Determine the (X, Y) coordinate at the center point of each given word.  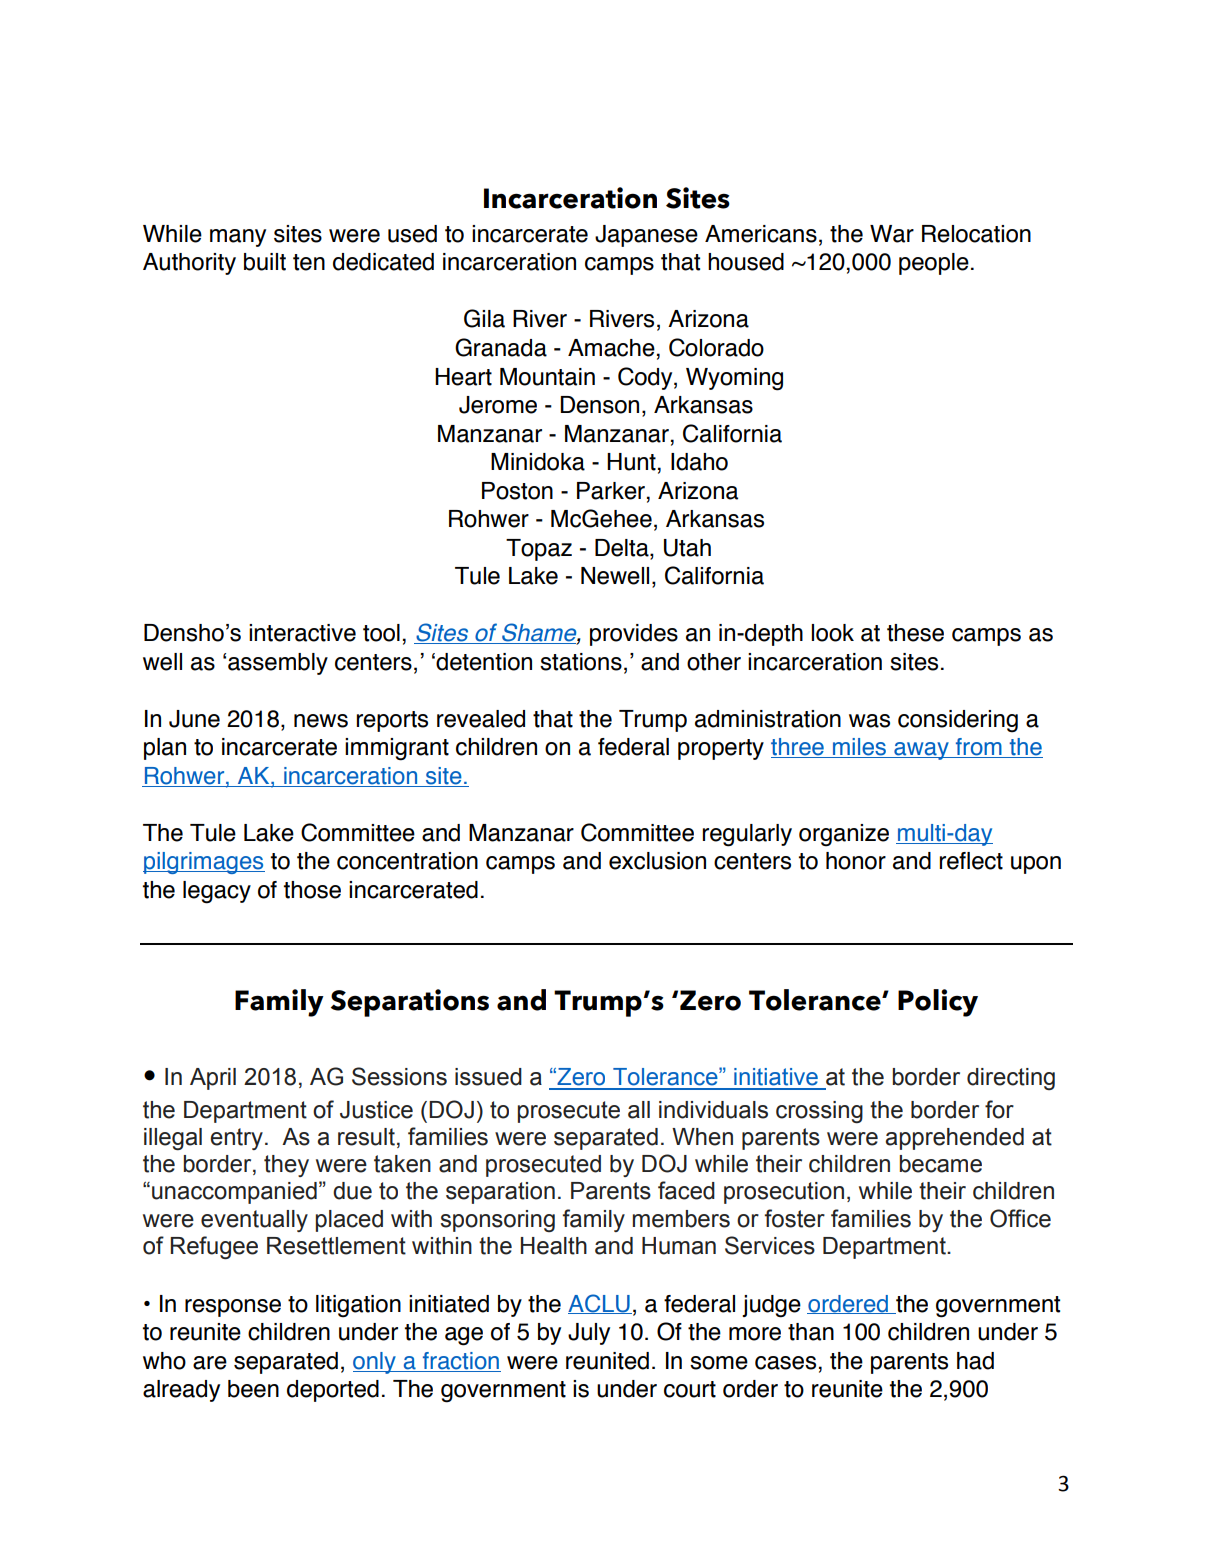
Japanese (646, 236)
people (934, 264)
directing (1011, 1079)
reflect (971, 861)
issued (488, 1077)
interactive (302, 633)
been (253, 1389)
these (915, 633)
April (213, 1079)
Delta (623, 549)
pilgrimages (204, 863)
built (265, 262)
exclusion (657, 861)
